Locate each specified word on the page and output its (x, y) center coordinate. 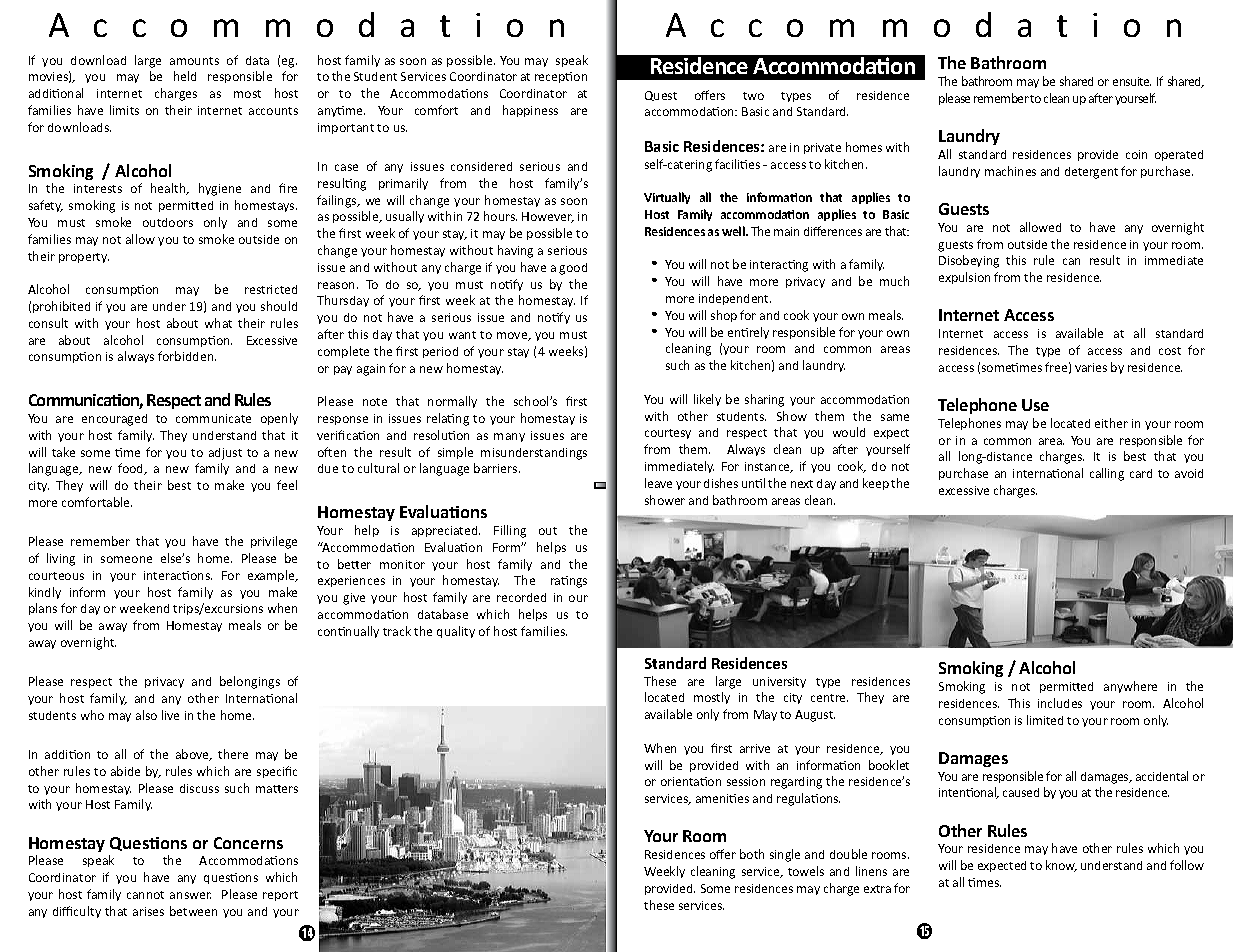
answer (190, 895)
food (132, 469)
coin (1136, 154)
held (185, 76)
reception (561, 77)
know (1061, 866)
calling (1107, 474)
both (752, 854)
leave (658, 483)
